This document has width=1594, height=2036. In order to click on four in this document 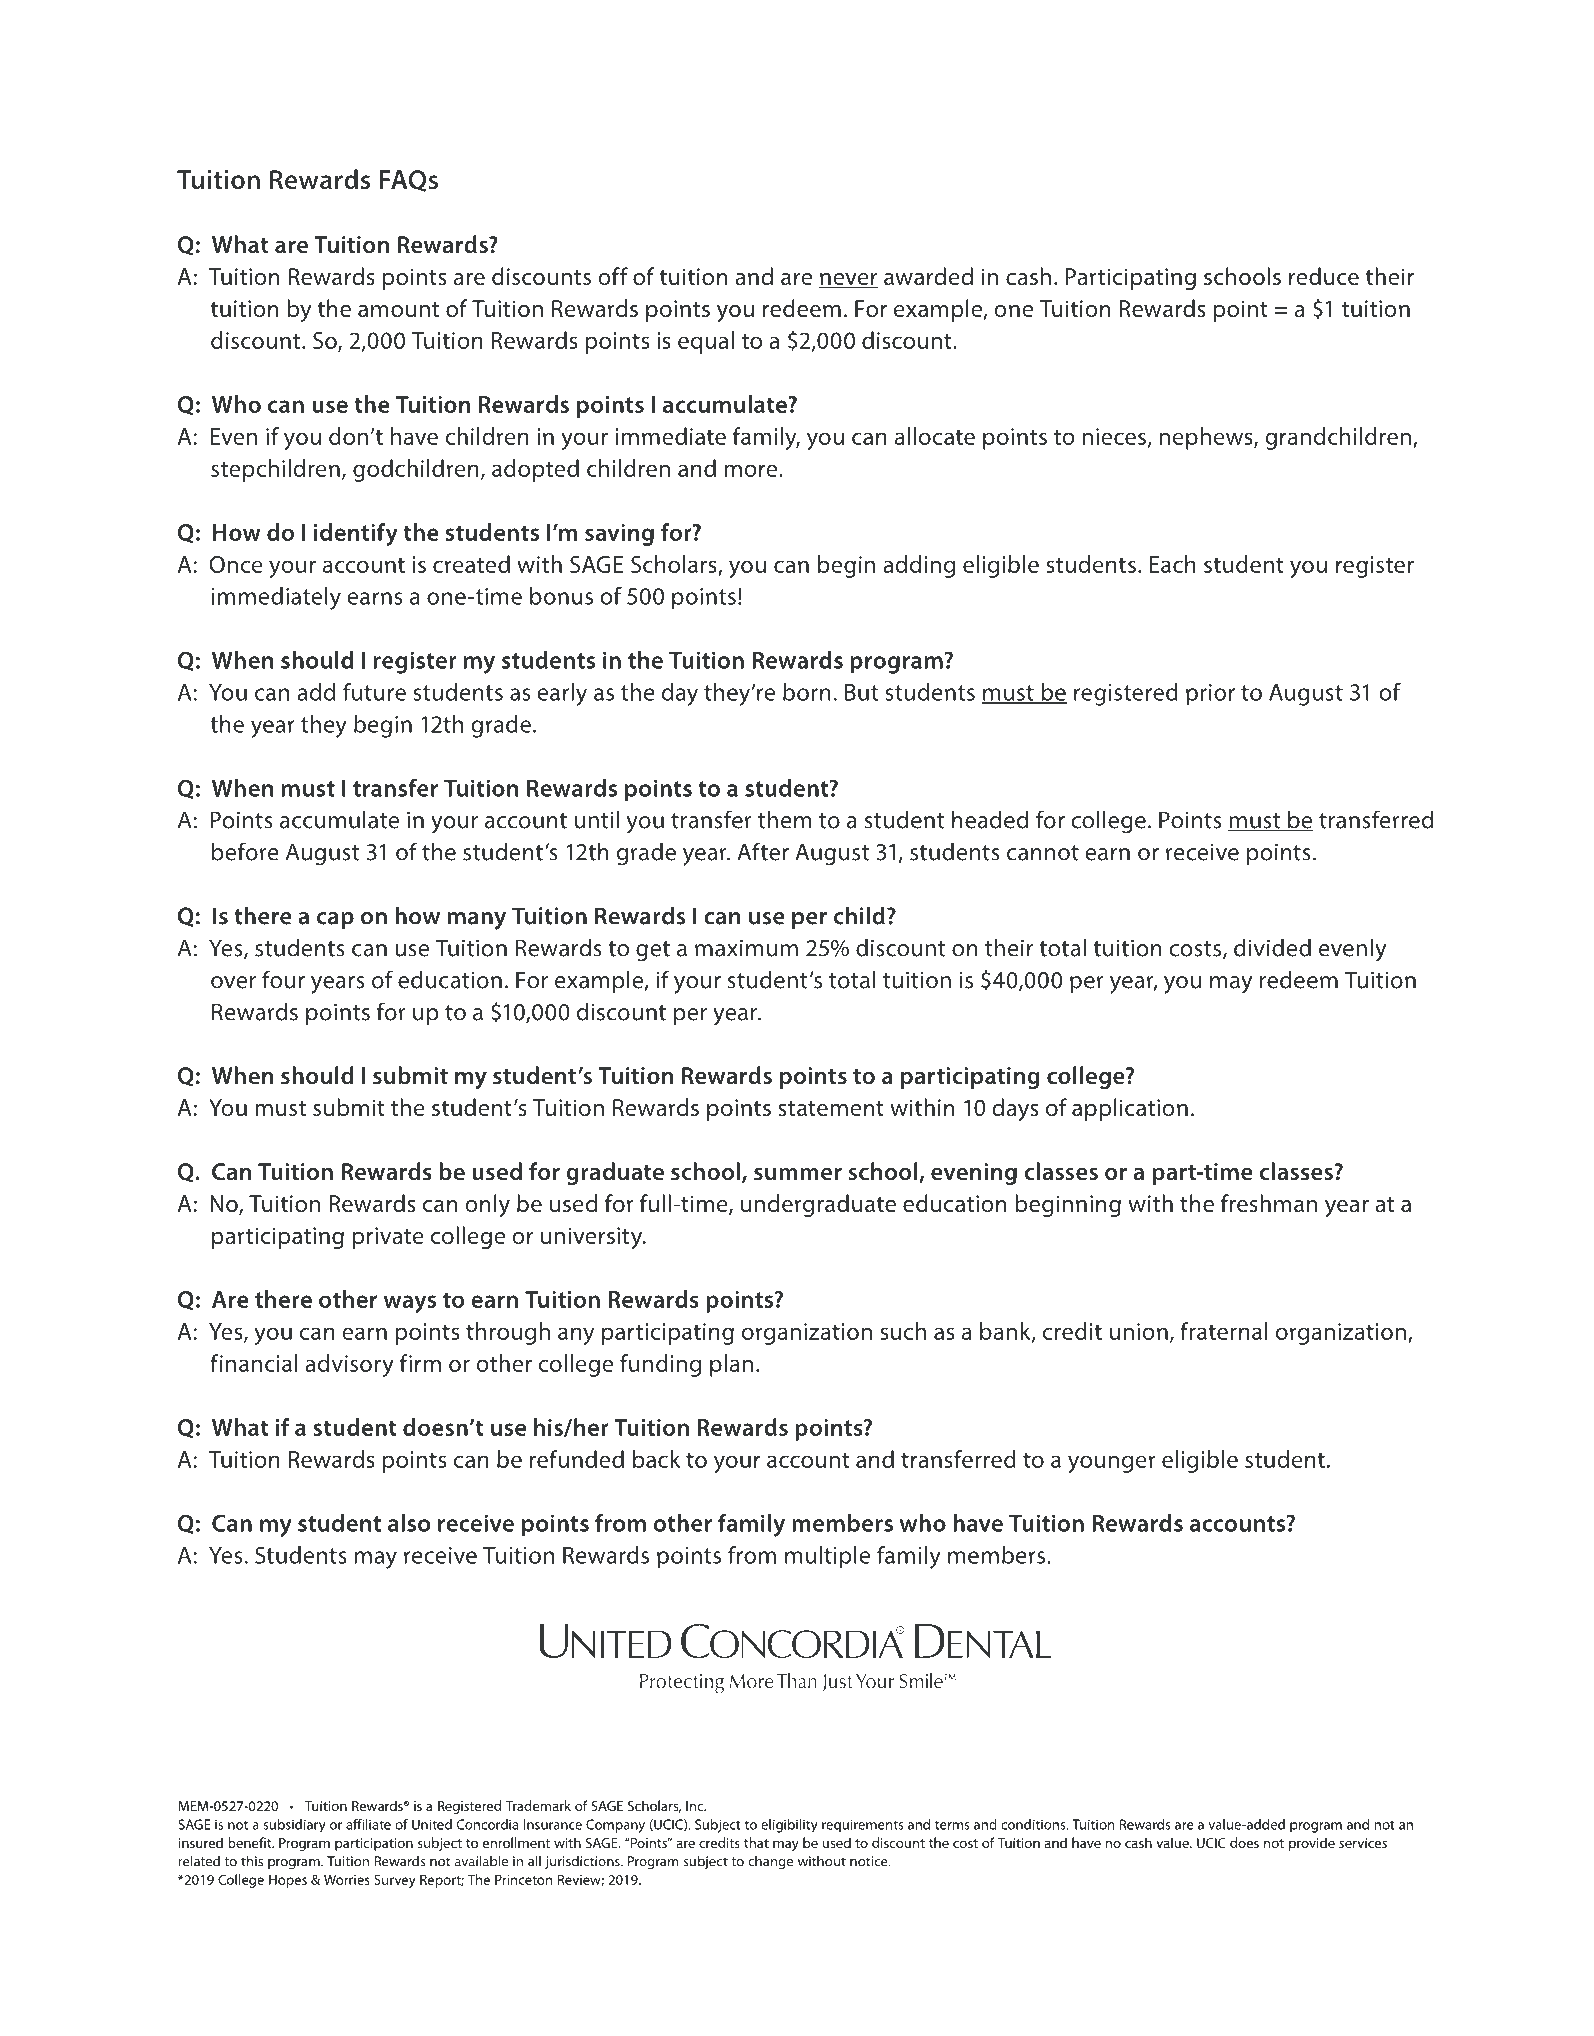, I will do `click(283, 979)`.
